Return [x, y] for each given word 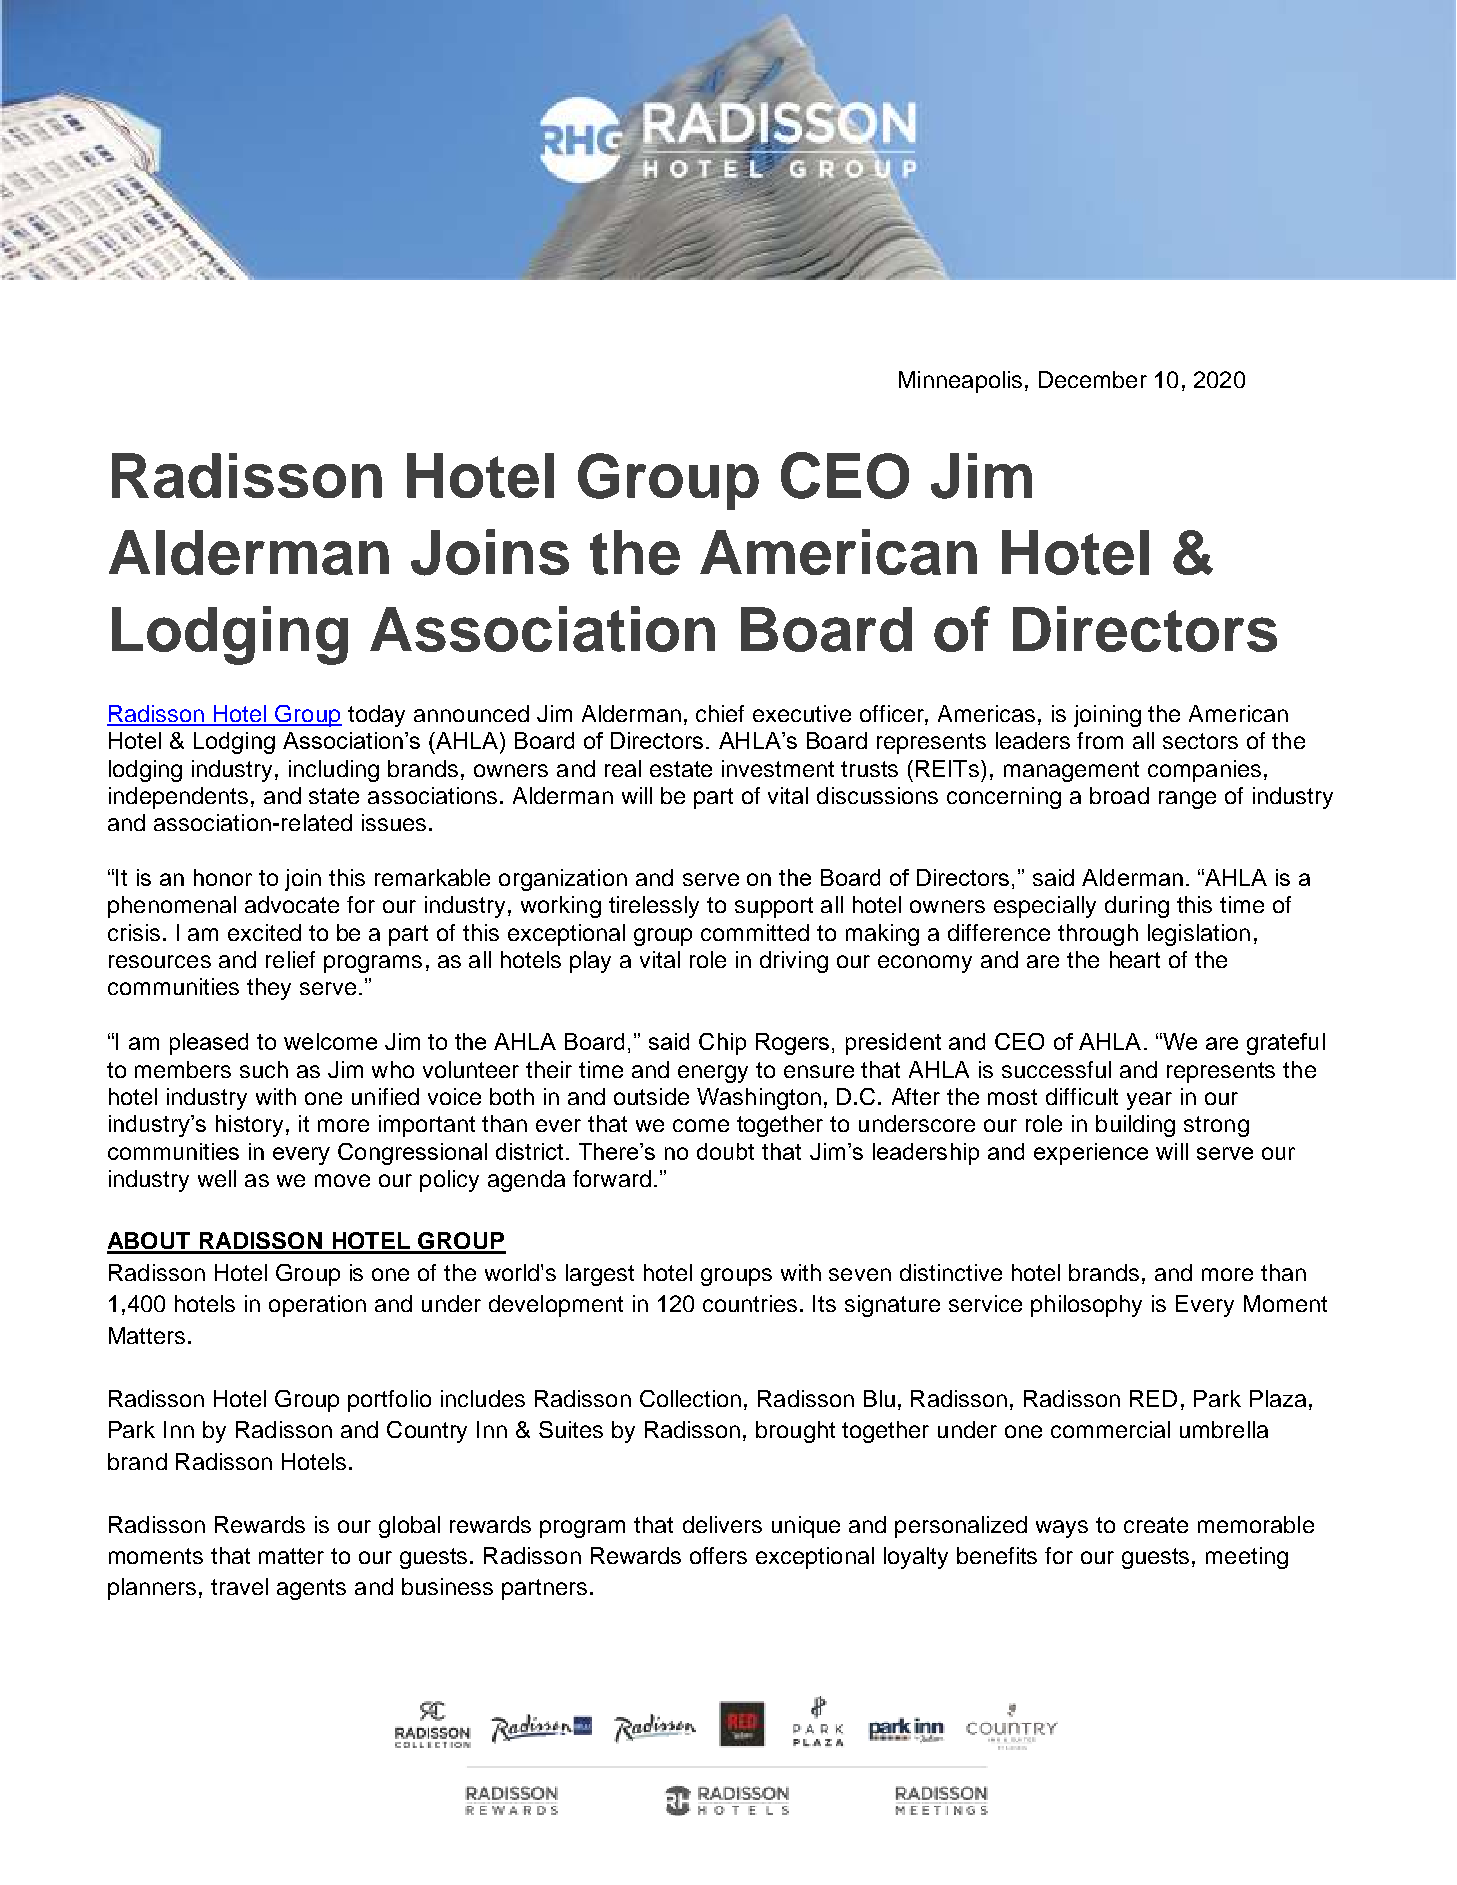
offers [718, 1555]
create [1156, 1525]
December [1093, 379]
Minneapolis [960, 382]
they [269, 989]
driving [794, 962]
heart [1135, 959]
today [376, 716]
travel [239, 1586]
